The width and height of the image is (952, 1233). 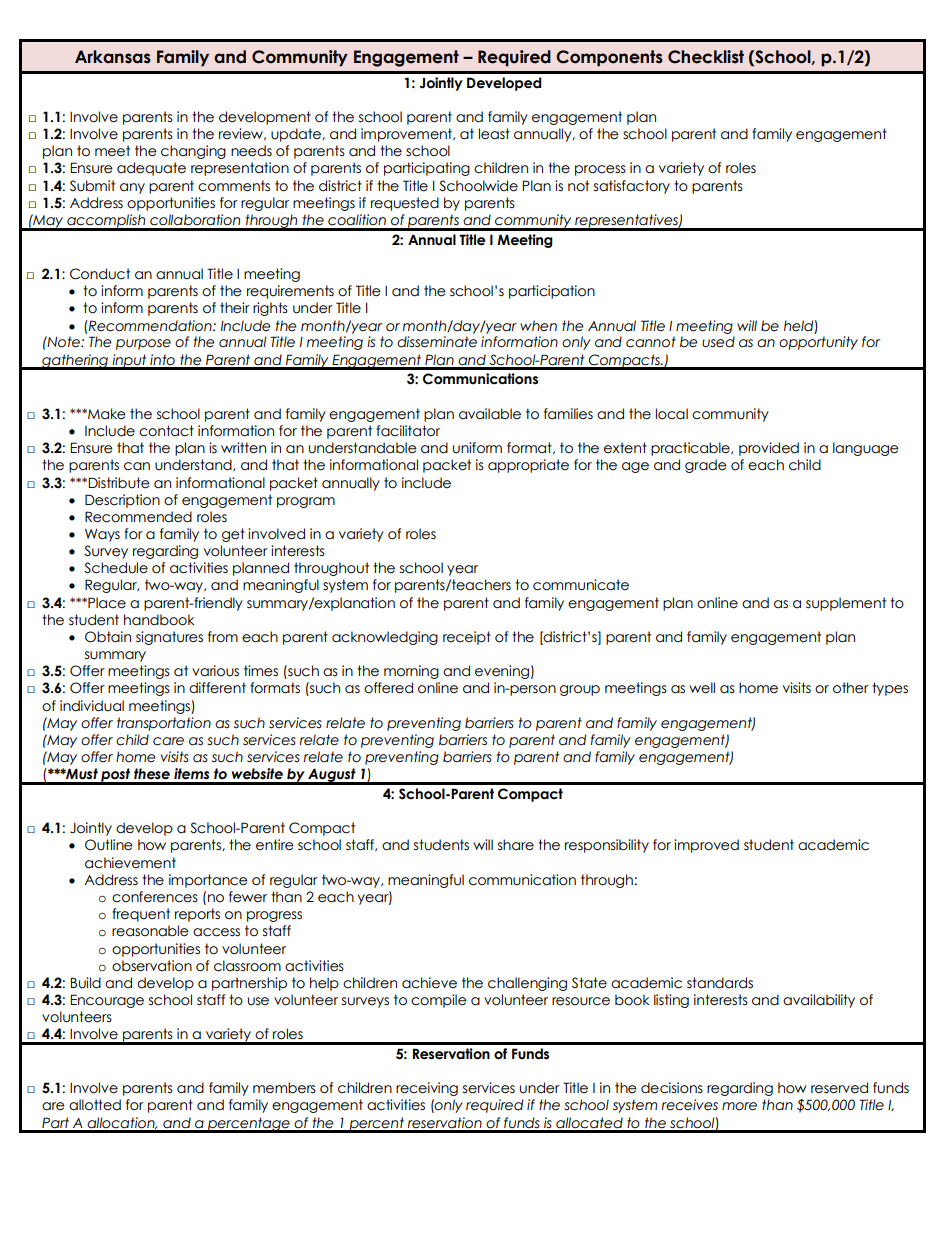 What do you see at coordinates (494, 134) in the image?
I see `least` at bounding box center [494, 134].
